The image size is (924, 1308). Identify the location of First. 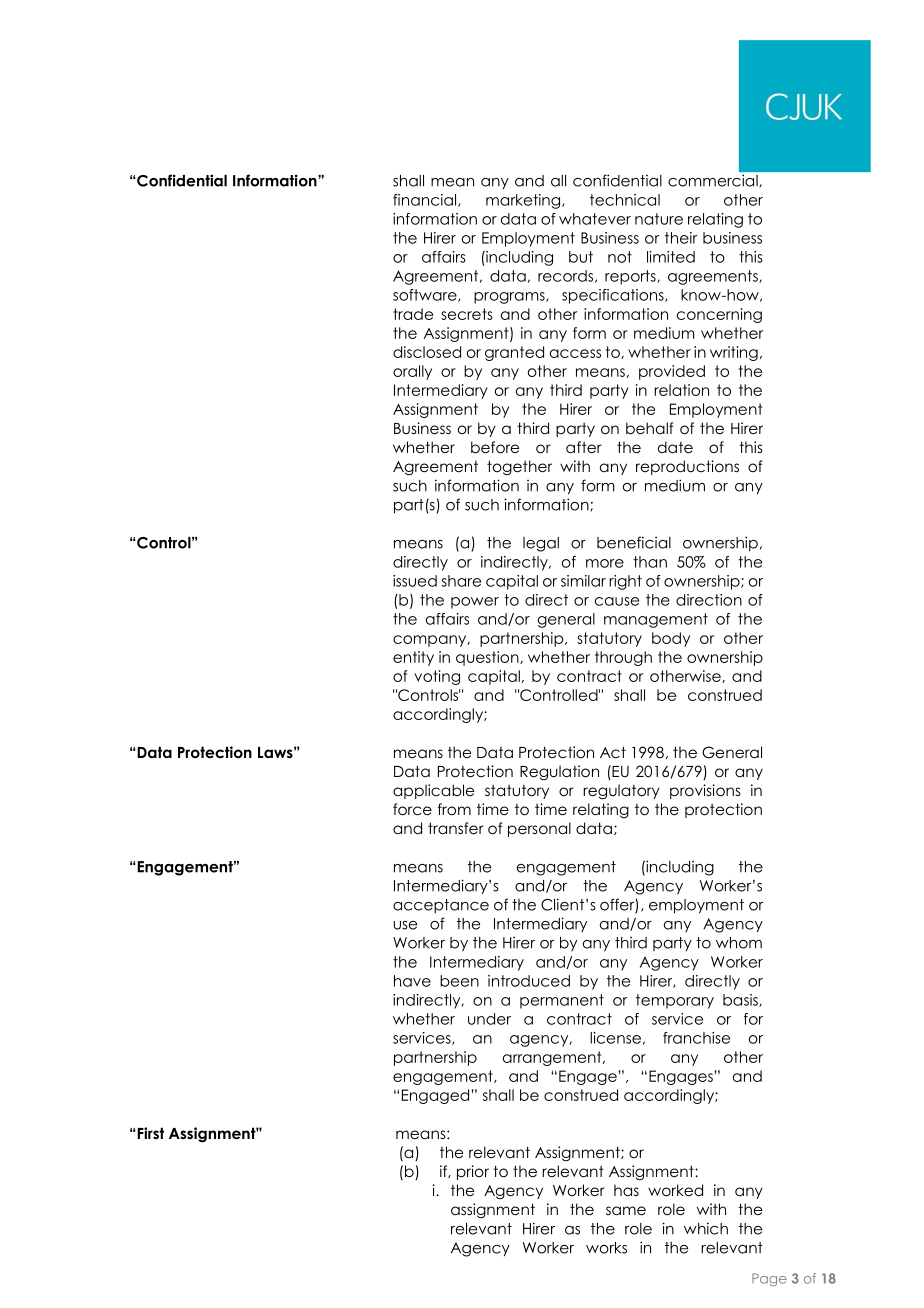
(149, 1133).
